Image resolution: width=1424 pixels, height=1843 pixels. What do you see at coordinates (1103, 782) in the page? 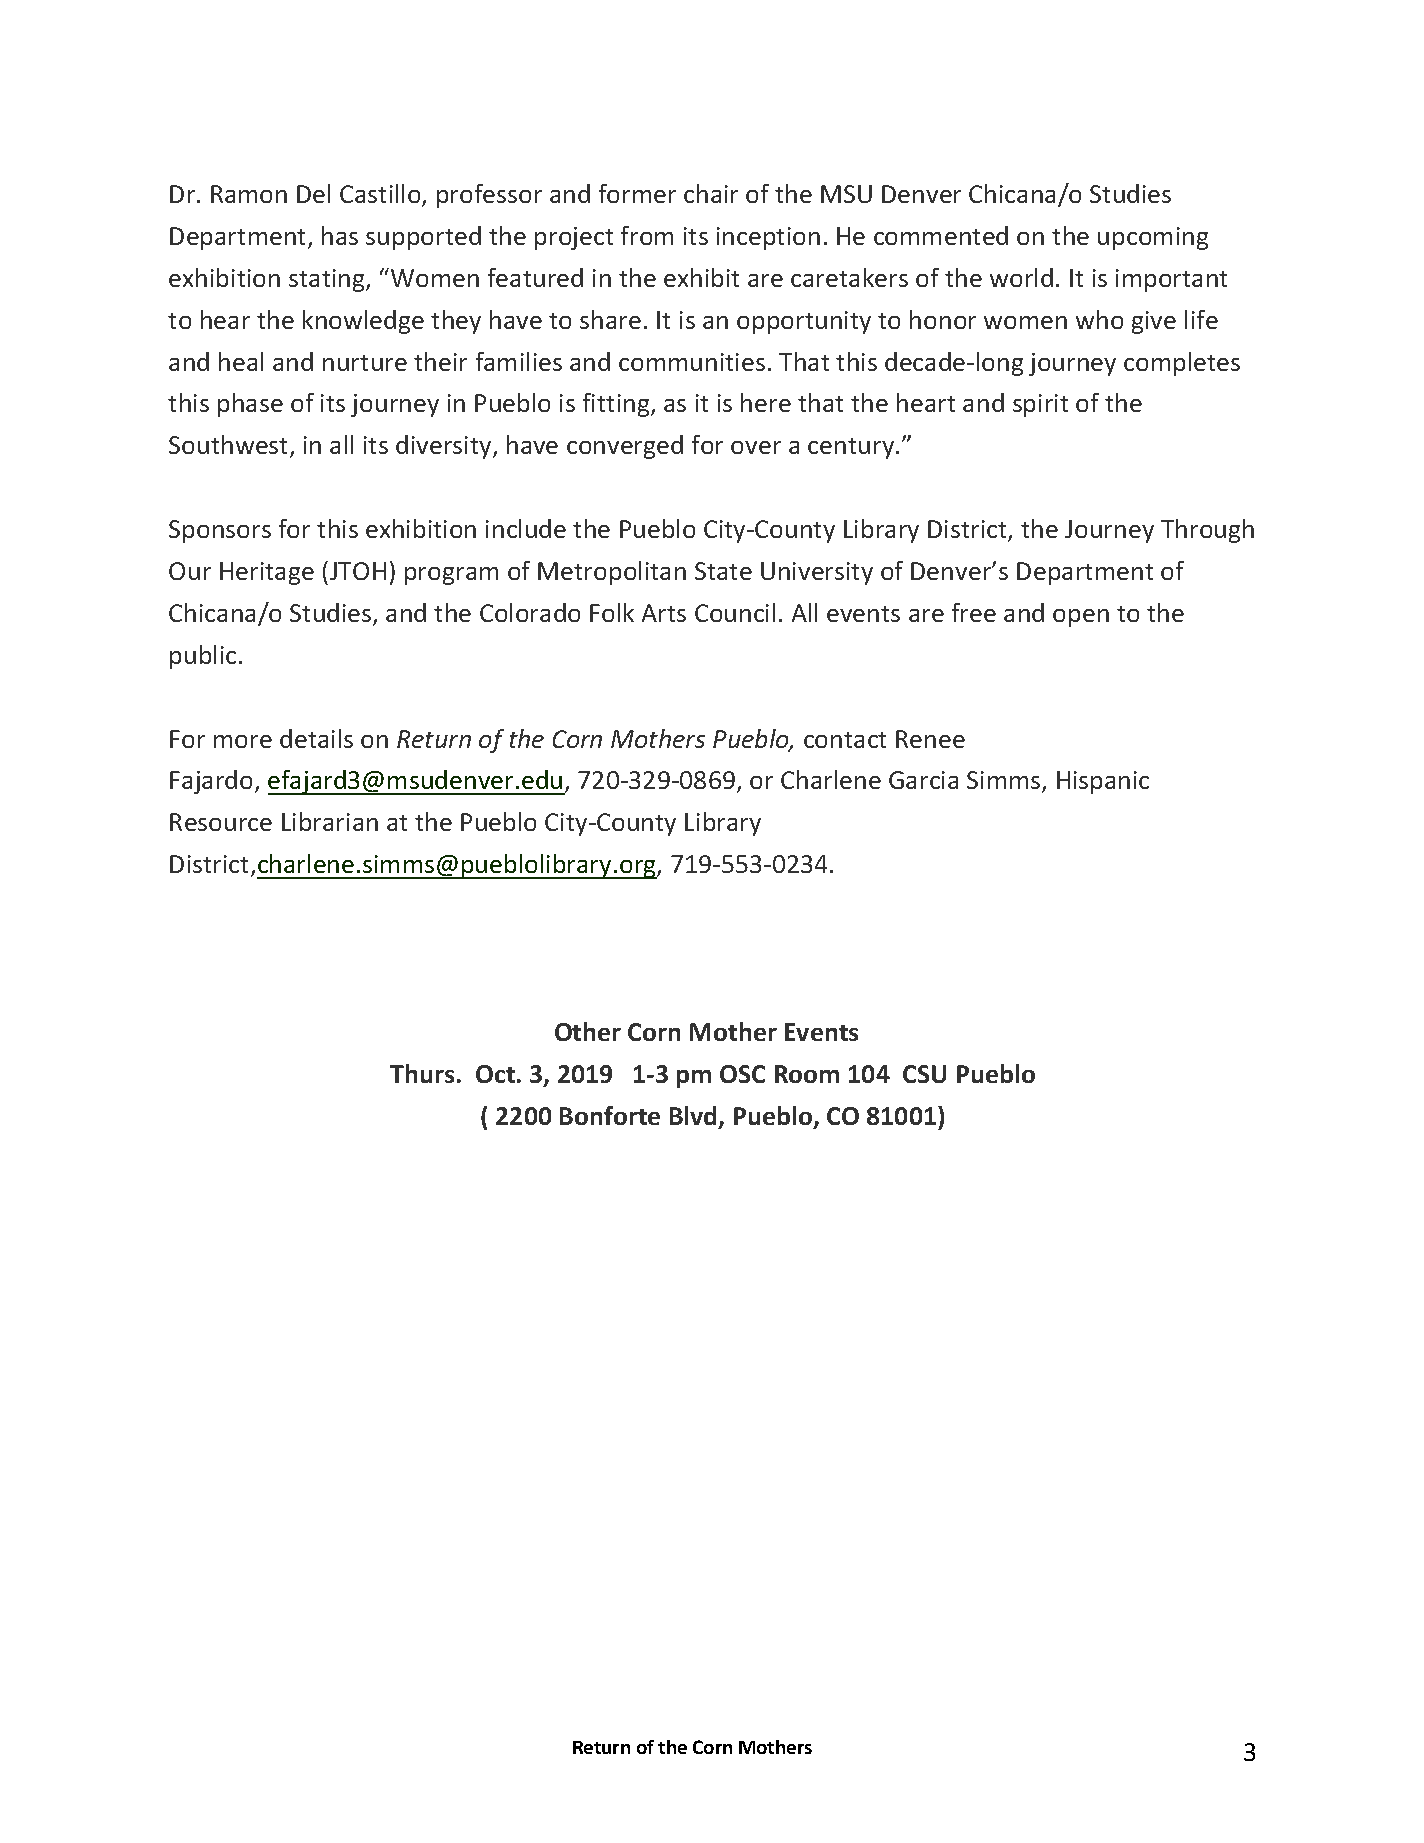
I see `Hispanic` at bounding box center [1103, 782].
